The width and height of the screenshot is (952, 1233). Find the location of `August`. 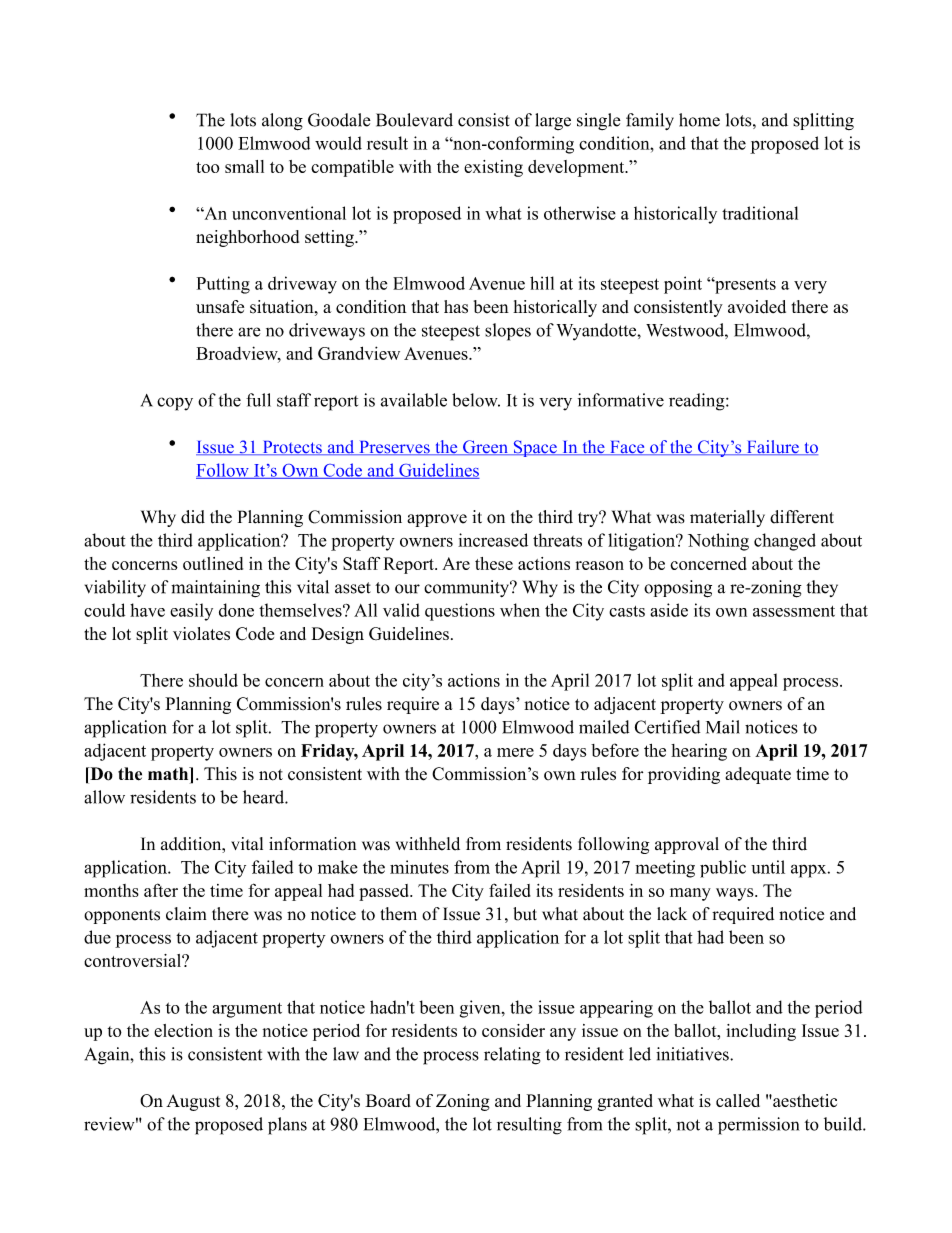

August is located at coordinates (193, 1102).
